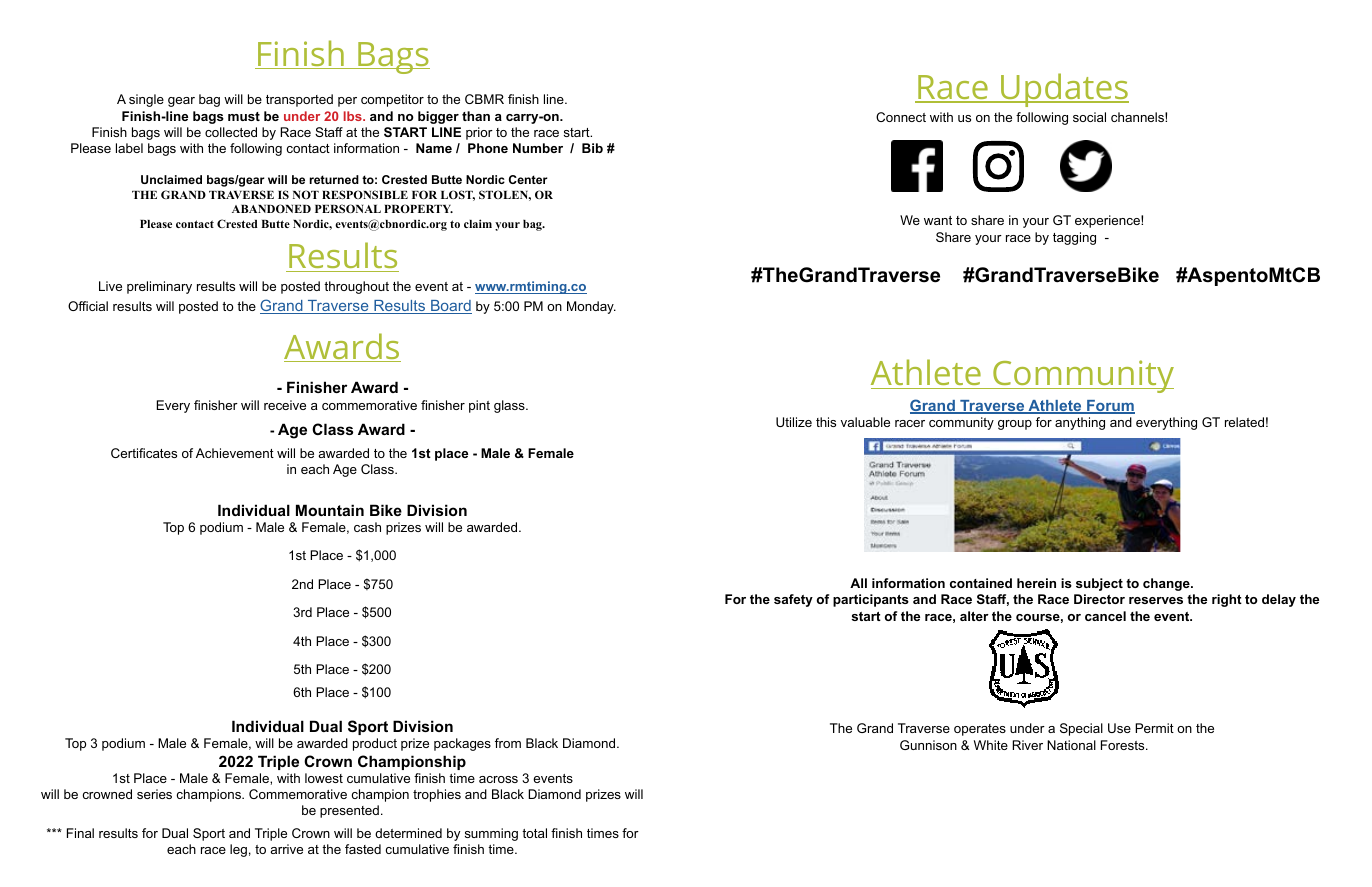 The image size is (1372, 887). I want to click on must, so click(244, 116).
